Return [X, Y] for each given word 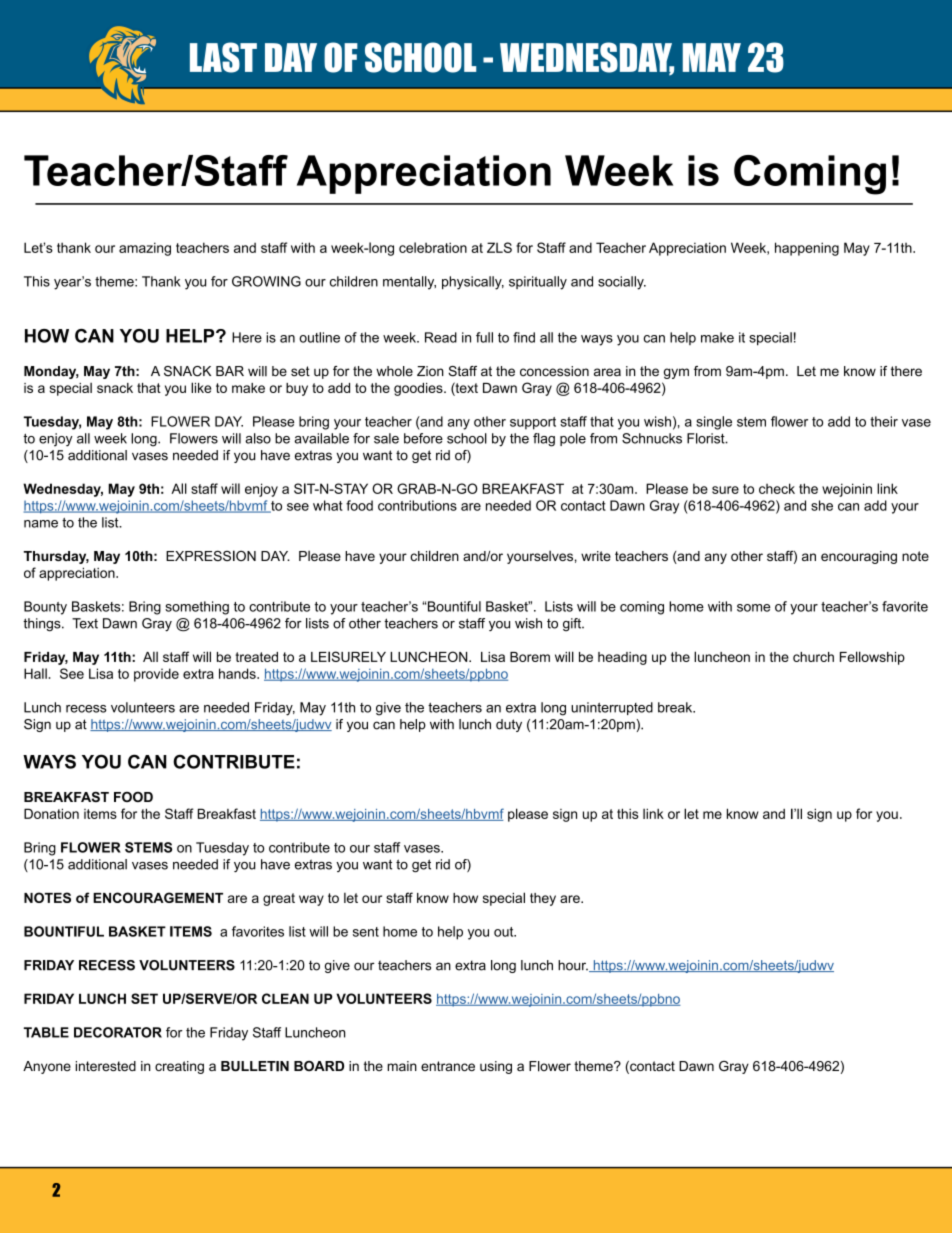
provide [156, 675]
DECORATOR [118, 1032]
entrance [448, 1066]
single [714, 423]
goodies [419, 389]
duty [509, 725]
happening [807, 249]
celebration [433, 247]
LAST [223, 57]
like [201, 387]
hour [573, 965]
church [813, 657]
